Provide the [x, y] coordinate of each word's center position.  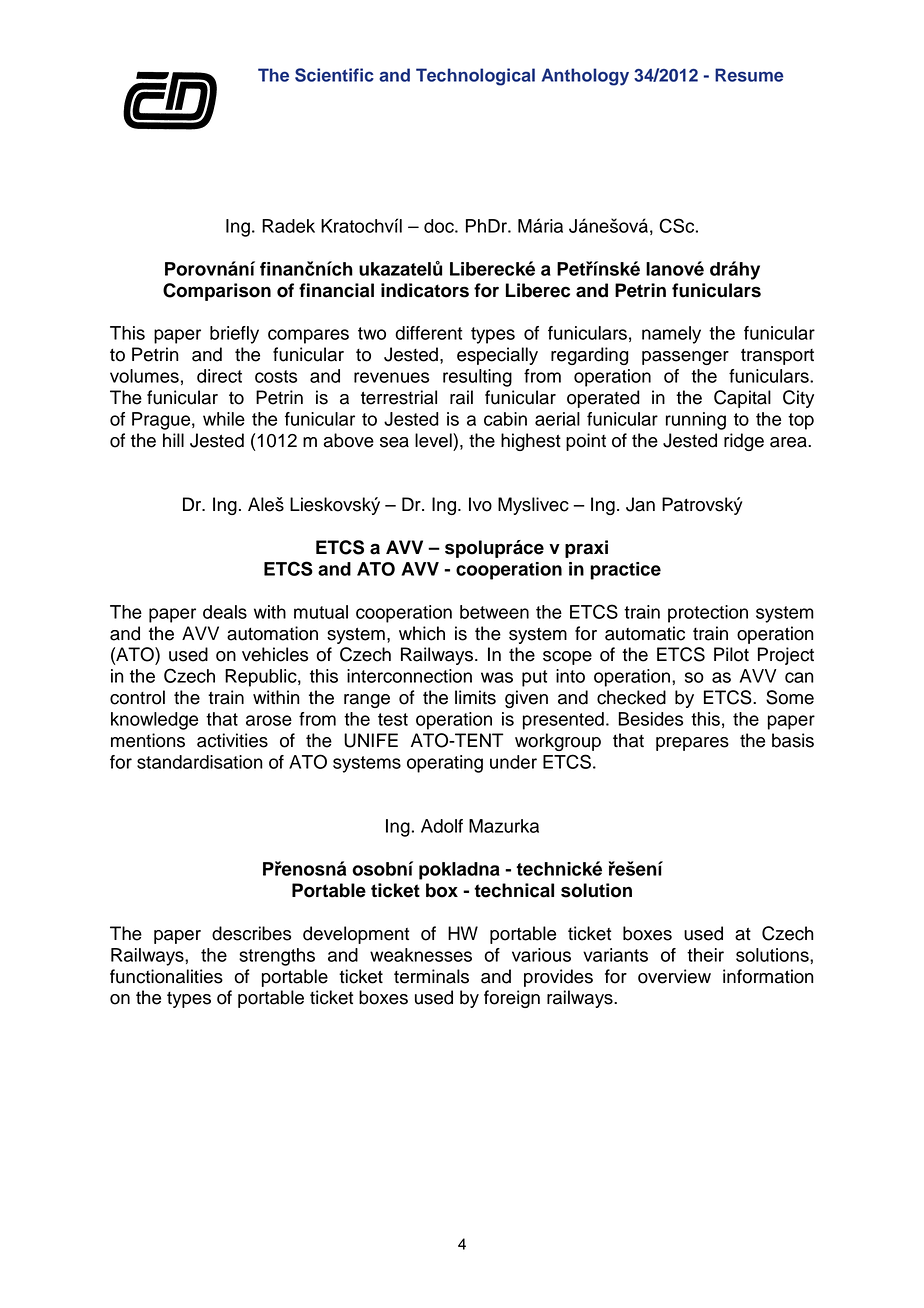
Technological [475, 77]
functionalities [166, 976]
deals [225, 612]
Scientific [334, 75]
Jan [640, 504]
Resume [749, 75]
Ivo [480, 504]
